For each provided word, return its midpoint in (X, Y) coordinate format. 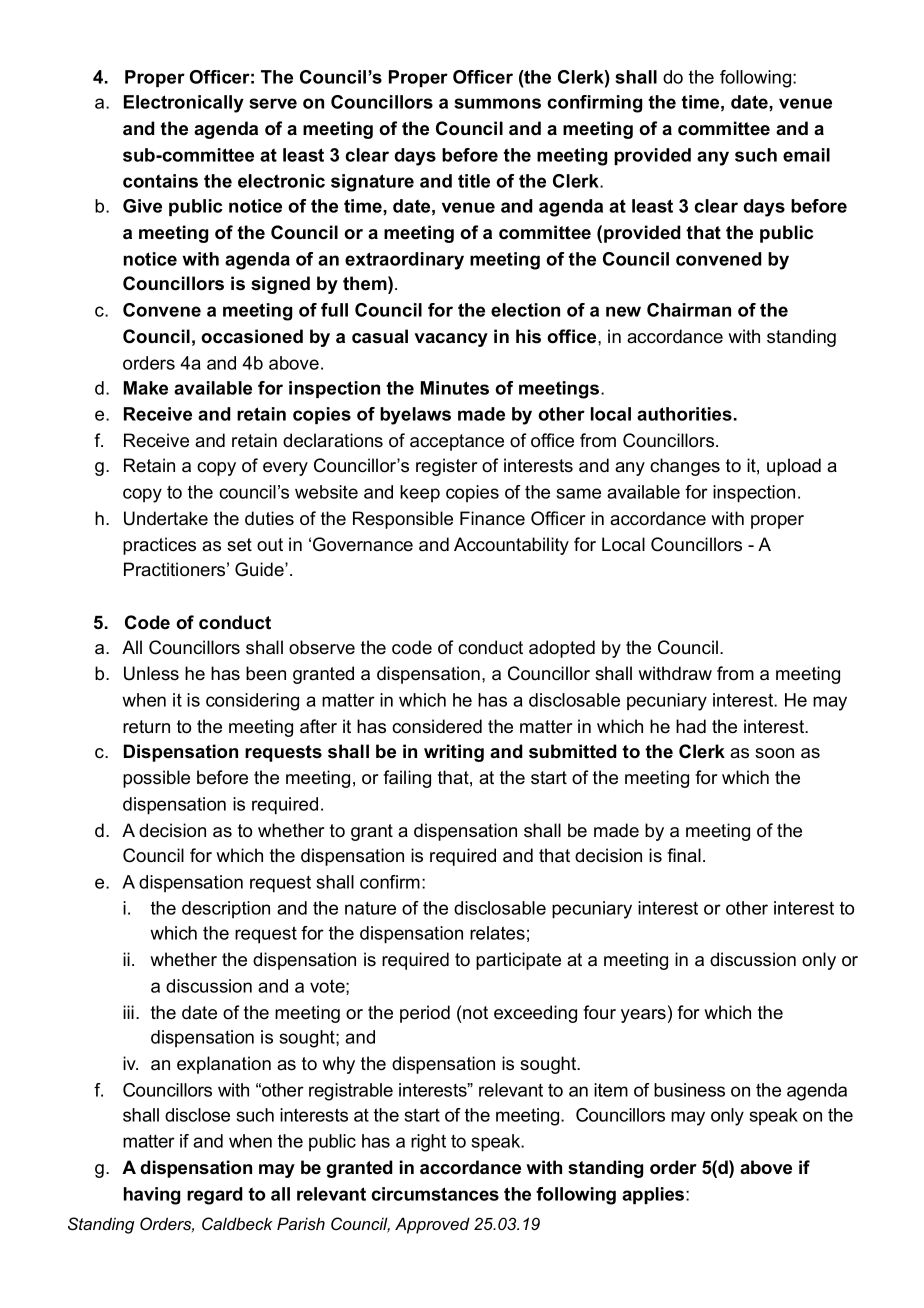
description (226, 909)
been (266, 673)
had (691, 726)
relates (497, 933)
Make (146, 388)
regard (215, 1196)
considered (437, 726)
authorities (684, 414)
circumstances (435, 1194)
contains (160, 181)
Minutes (455, 388)
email (806, 155)
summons (497, 103)
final (684, 855)
